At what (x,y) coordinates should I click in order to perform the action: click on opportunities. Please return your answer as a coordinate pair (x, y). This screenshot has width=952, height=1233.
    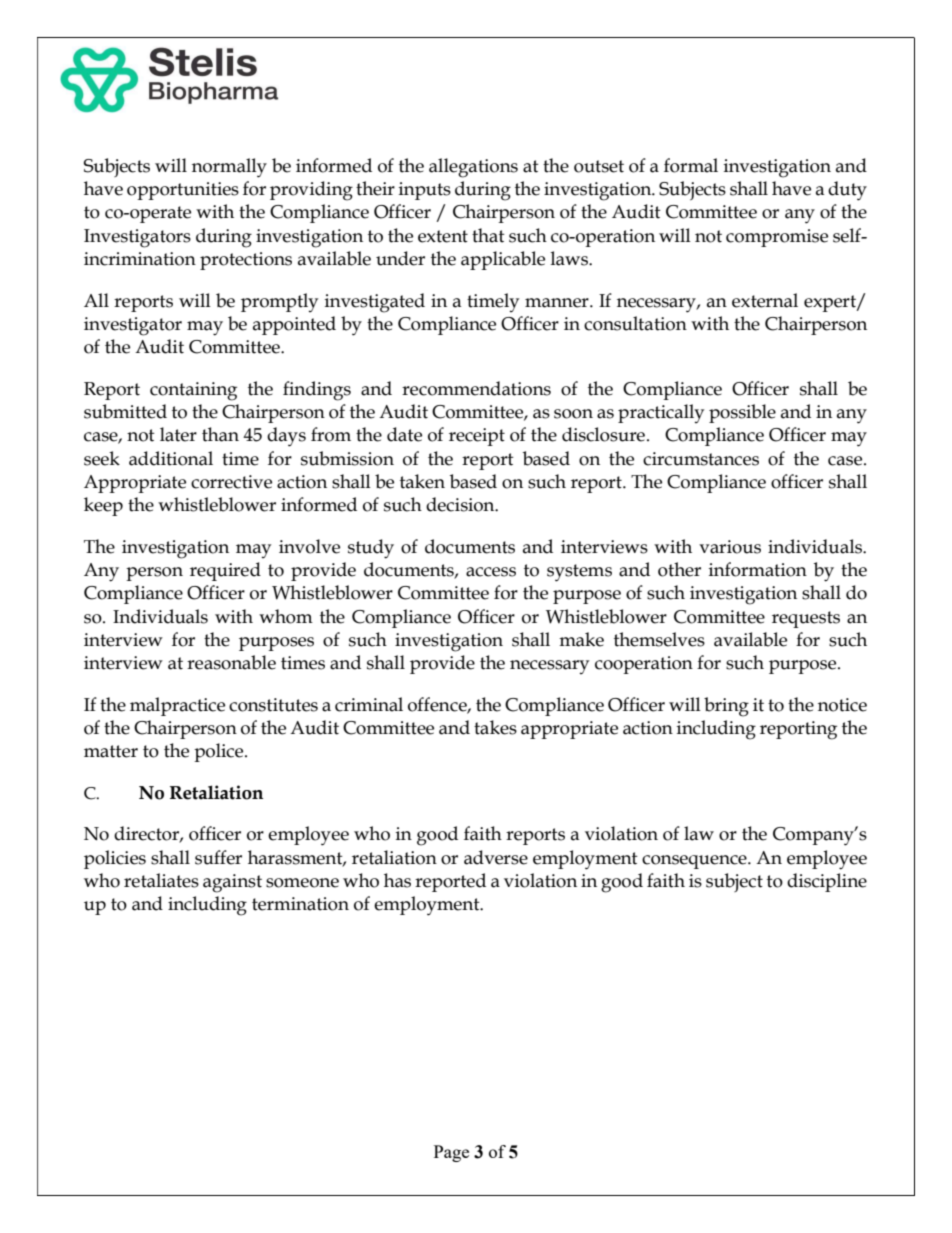
    Looking at the image, I should click on (183, 191).
